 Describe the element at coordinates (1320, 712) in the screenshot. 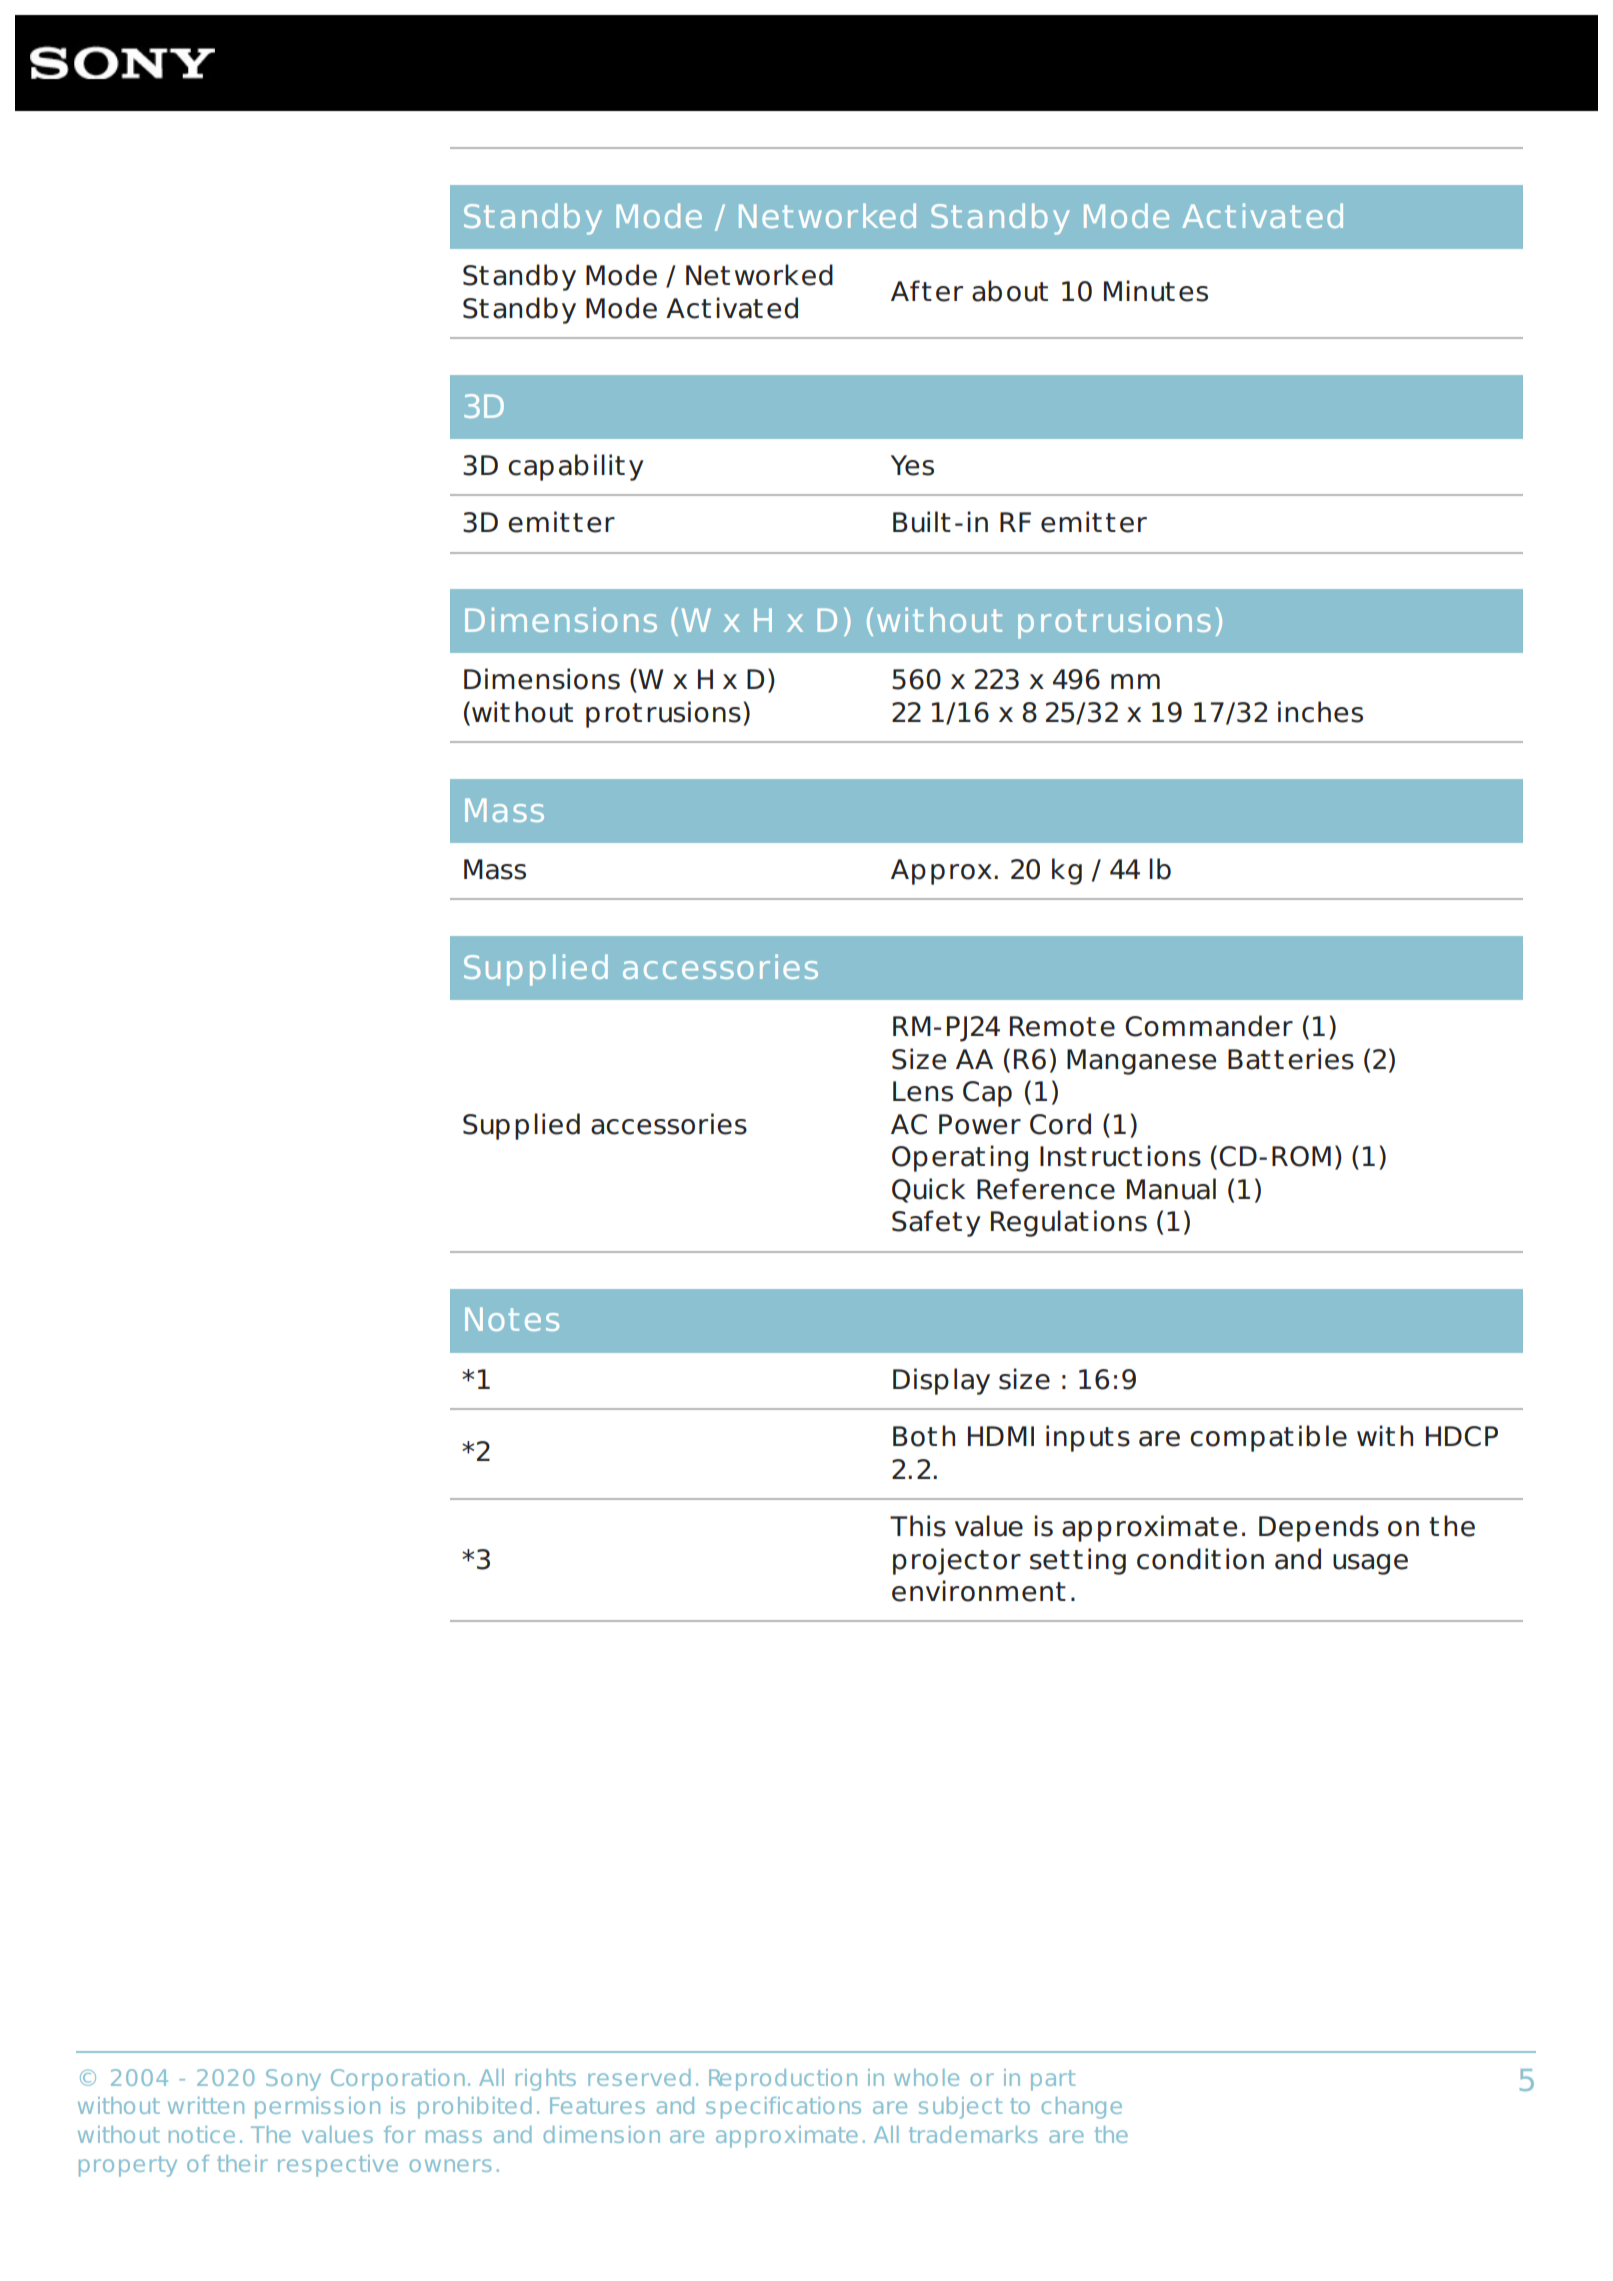

I see `inches` at that location.
